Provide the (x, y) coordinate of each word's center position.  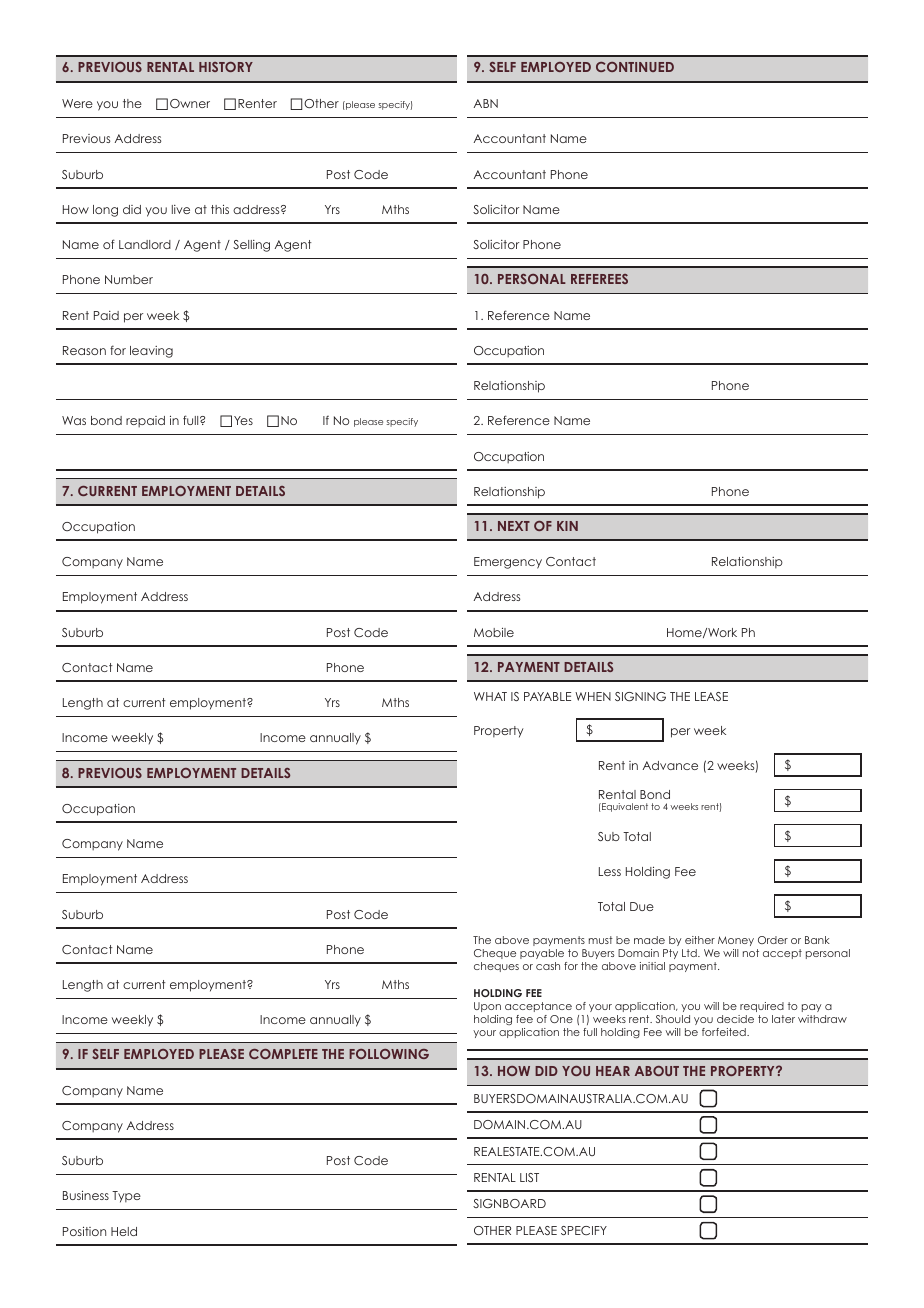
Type (126, 1197)
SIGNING (640, 696)
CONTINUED (635, 67)
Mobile (494, 632)
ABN (486, 103)
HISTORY (226, 67)
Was (74, 420)
